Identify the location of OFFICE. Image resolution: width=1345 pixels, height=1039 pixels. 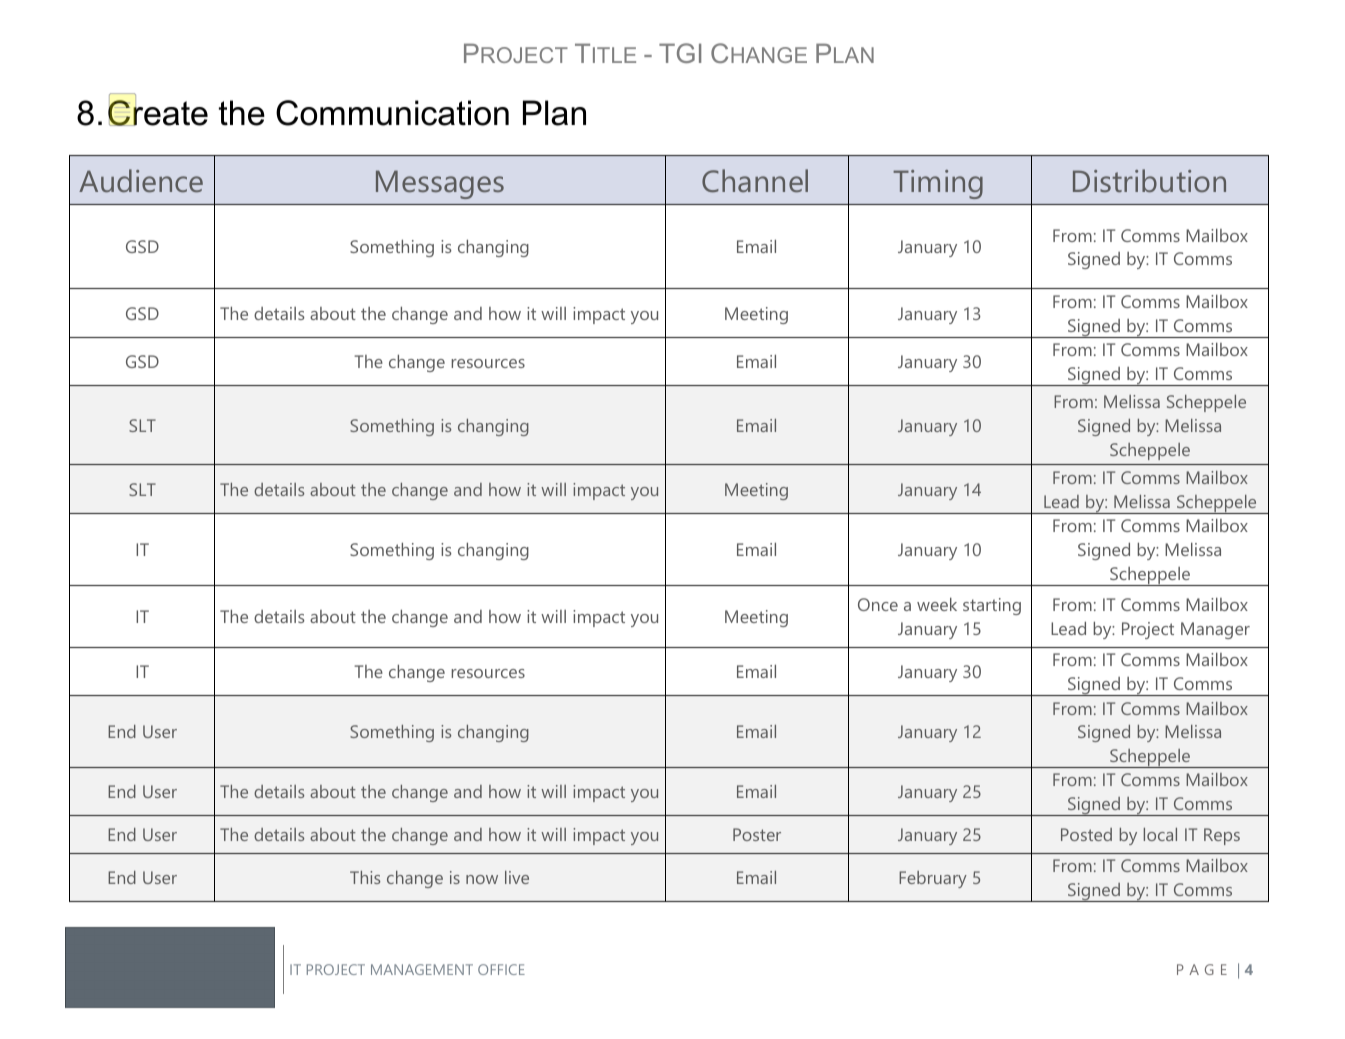
(501, 969).
